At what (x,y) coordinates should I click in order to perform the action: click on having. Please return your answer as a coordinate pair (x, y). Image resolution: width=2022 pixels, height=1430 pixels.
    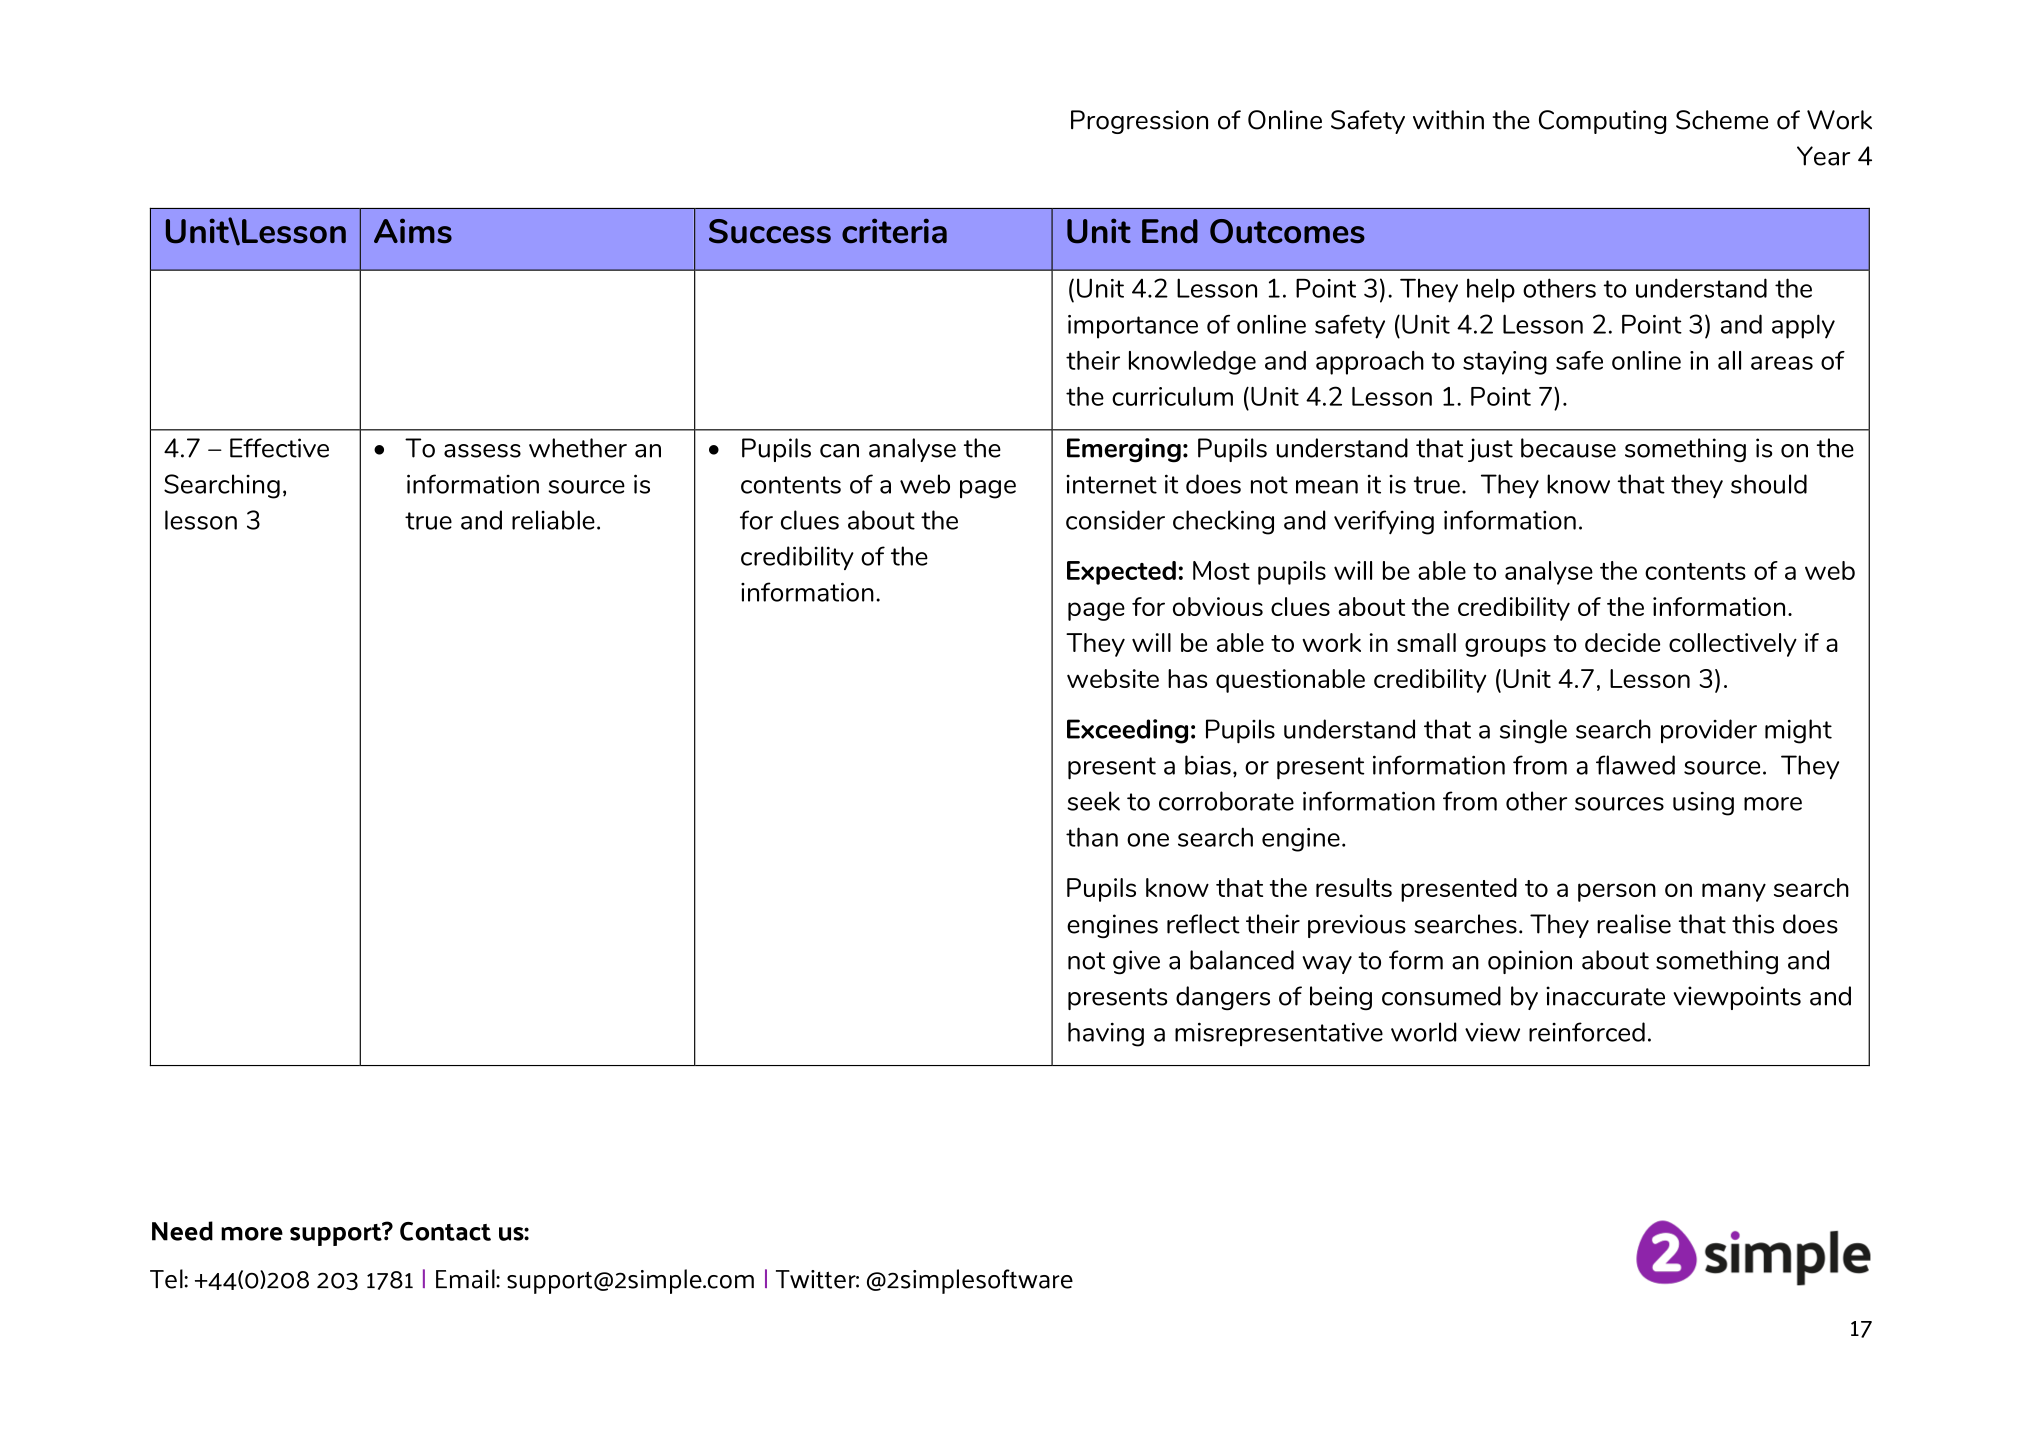
    Looking at the image, I should click on (1106, 1034).
